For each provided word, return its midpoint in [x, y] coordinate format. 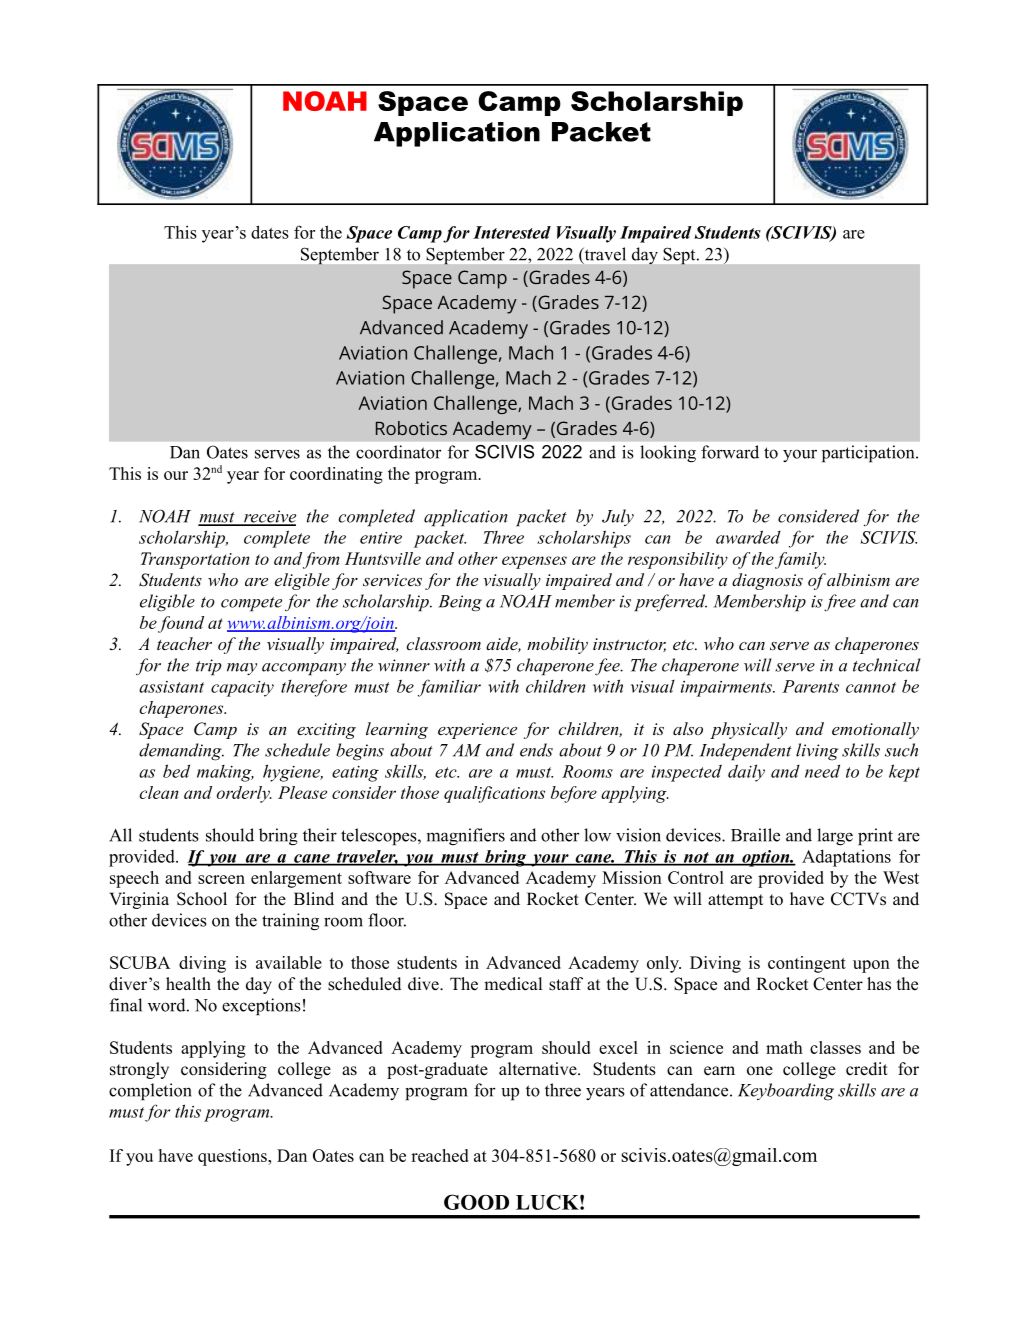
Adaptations [846, 858]
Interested [512, 232]
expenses [534, 562]
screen [221, 879]
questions [233, 1157]
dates [270, 232]
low [597, 835]
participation [869, 454]
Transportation [195, 560]
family [800, 560]
